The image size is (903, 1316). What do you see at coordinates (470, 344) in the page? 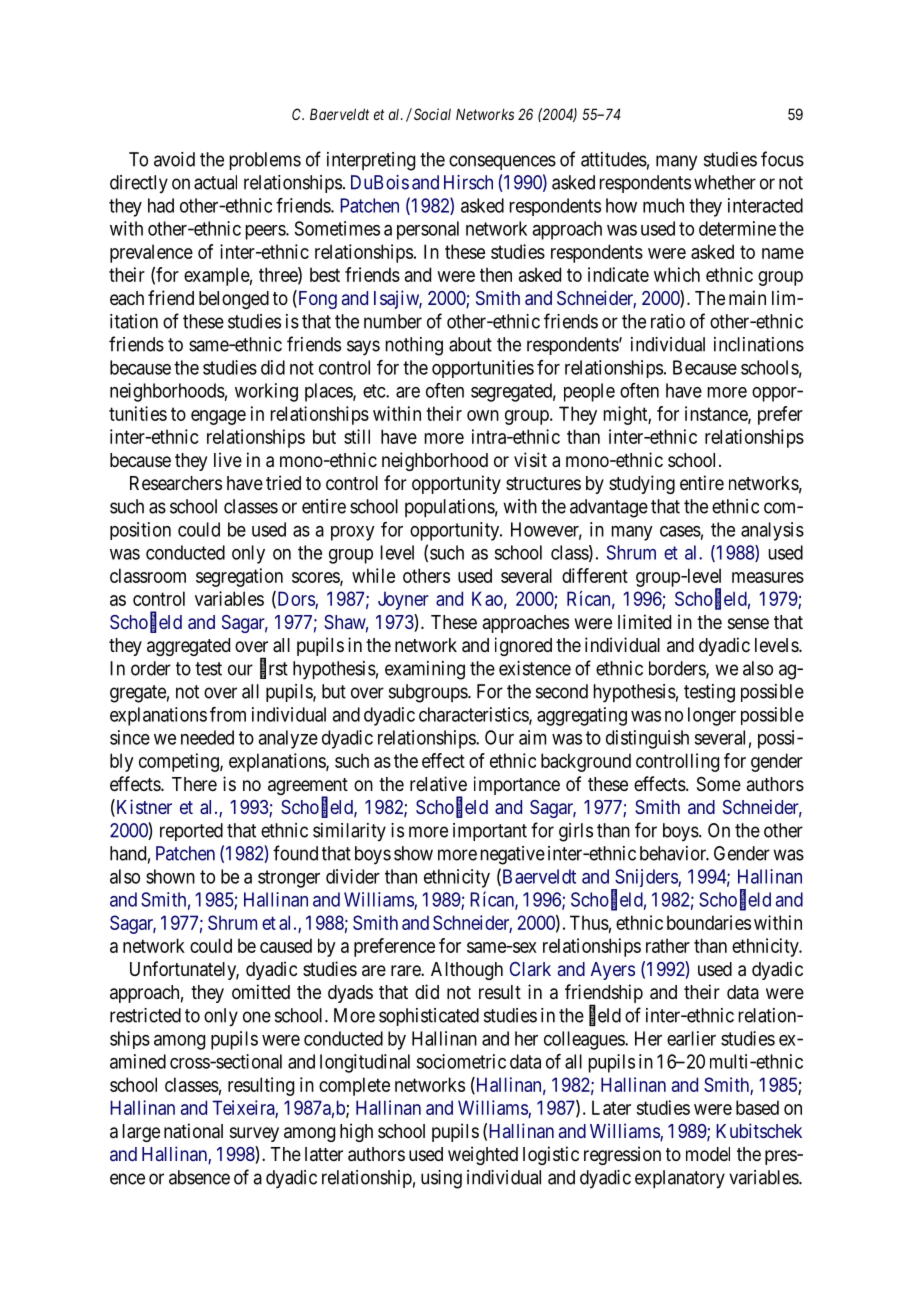
I see `about` at bounding box center [470, 344].
